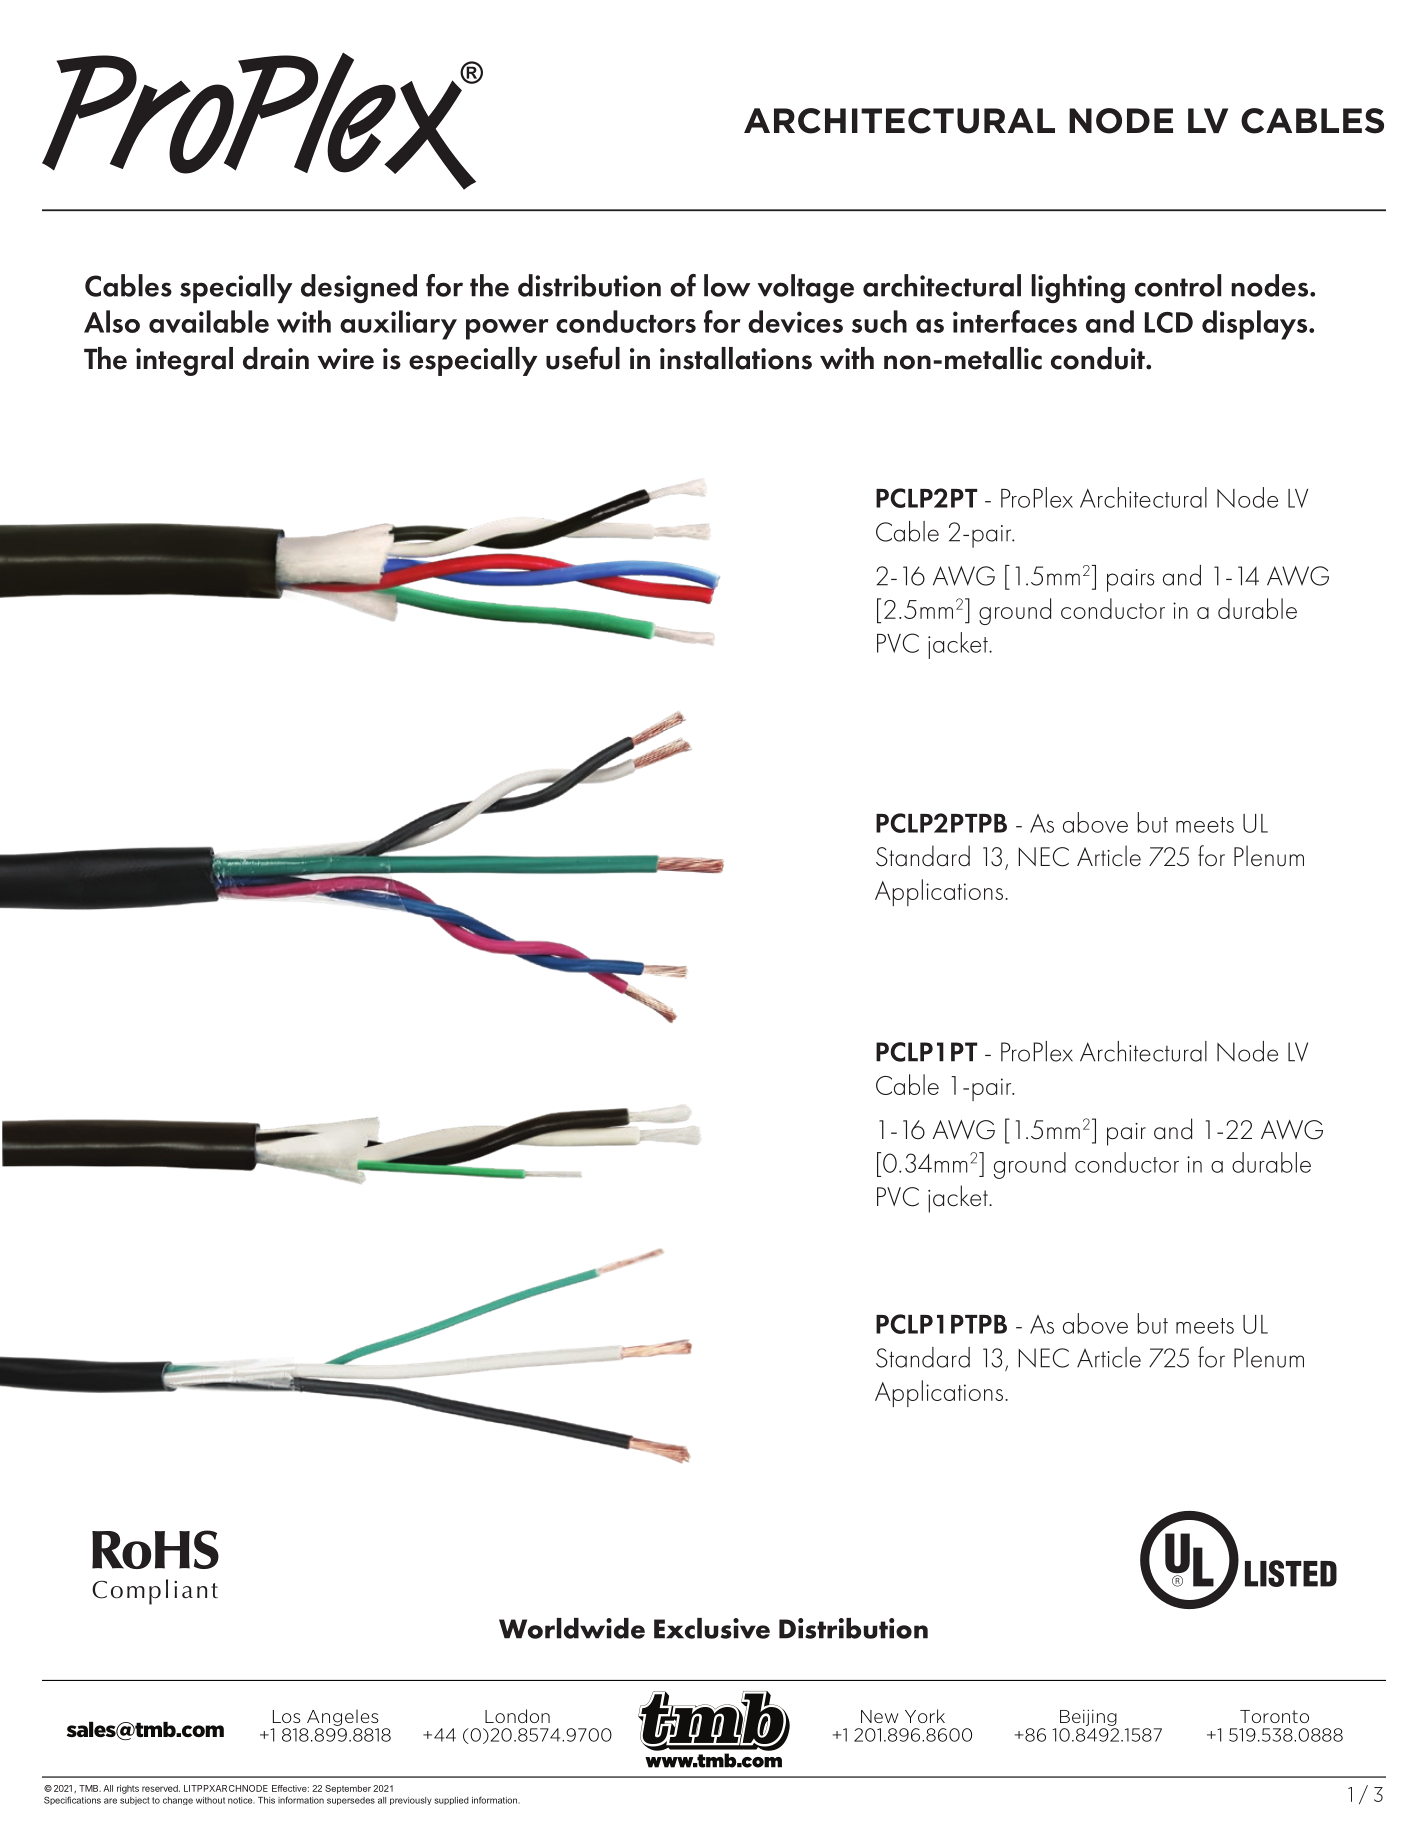 This screenshot has width=1428, height=1848. I want to click on London, so click(517, 1716).
